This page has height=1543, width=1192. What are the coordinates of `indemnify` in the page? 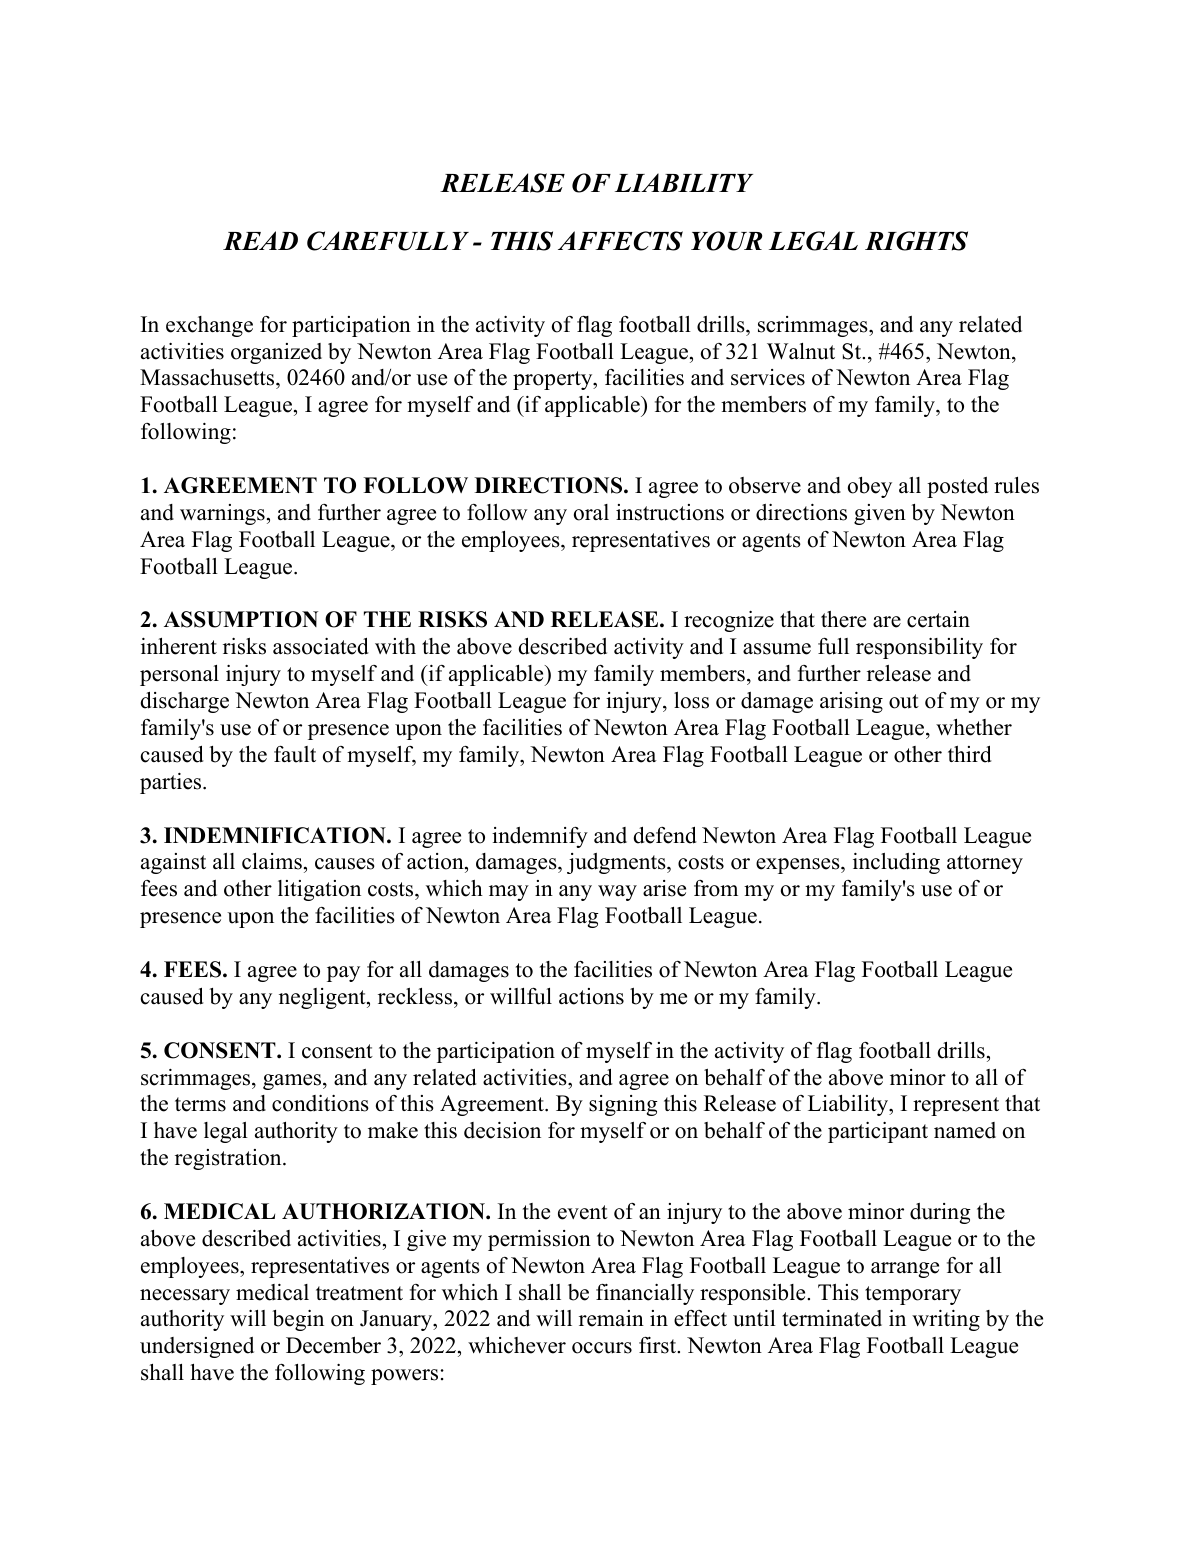 It's located at (540, 837).
